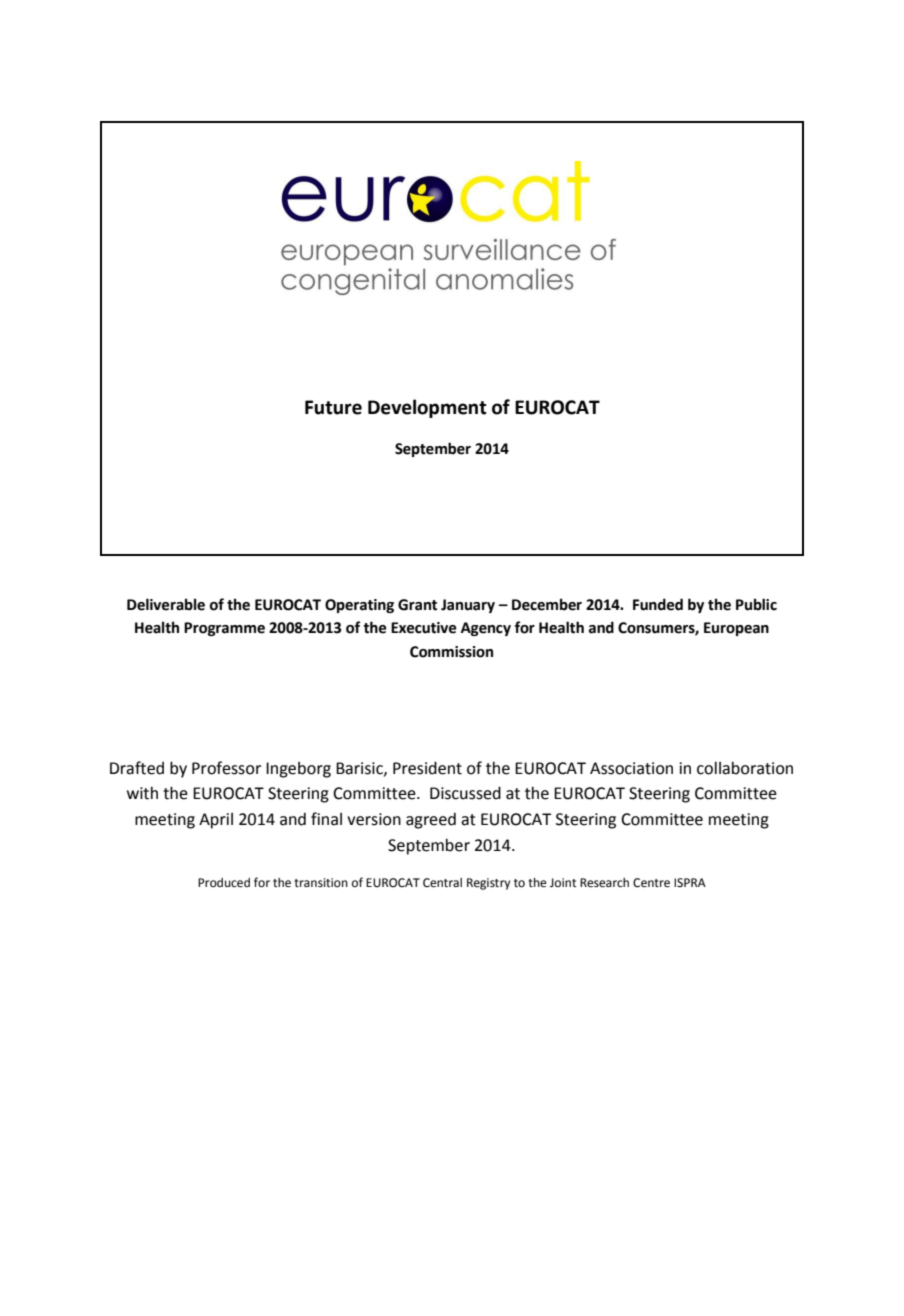 Image resolution: width=904 pixels, height=1316 pixels. I want to click on Public, so click(756, 604).
